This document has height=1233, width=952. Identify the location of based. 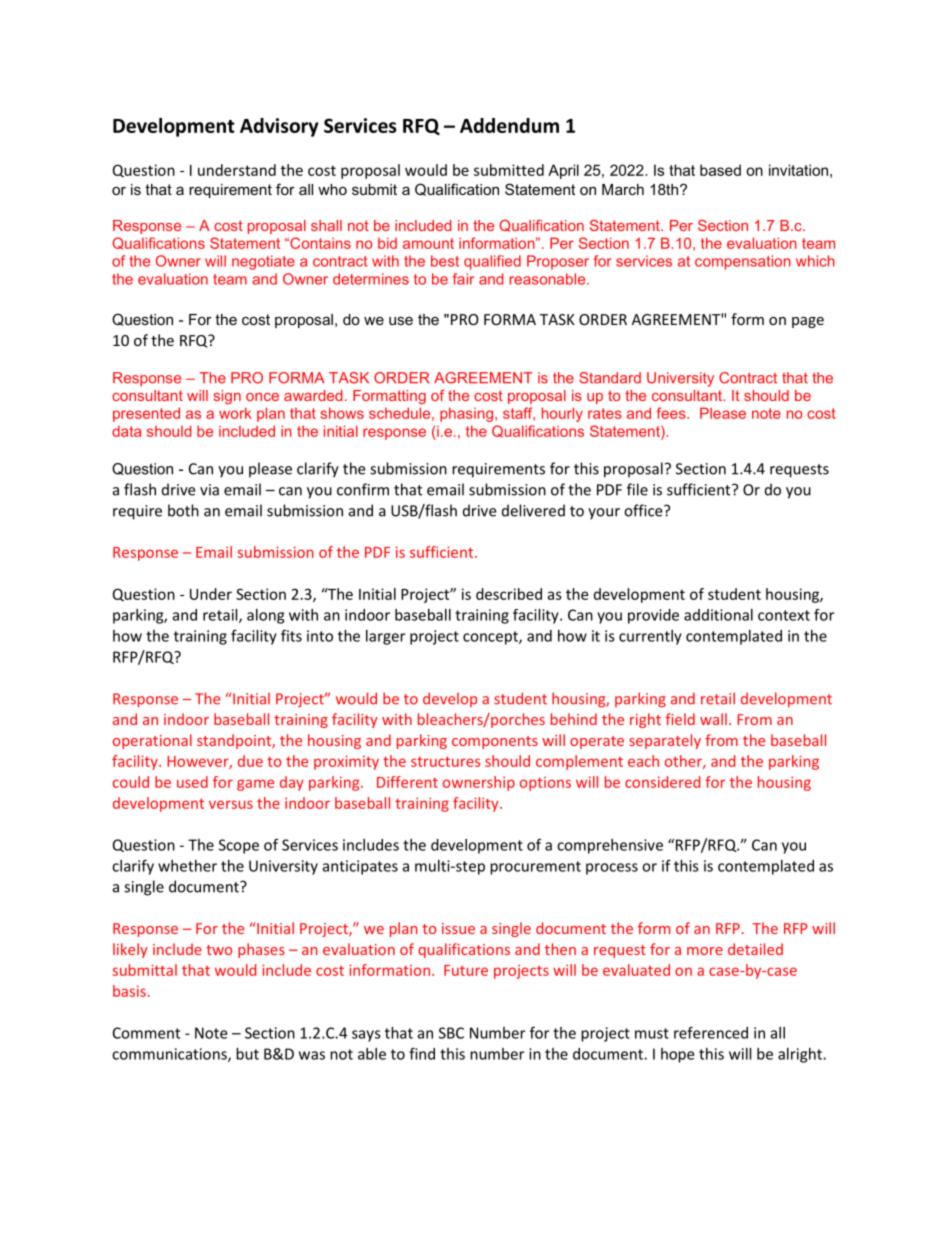
(720, 170).
